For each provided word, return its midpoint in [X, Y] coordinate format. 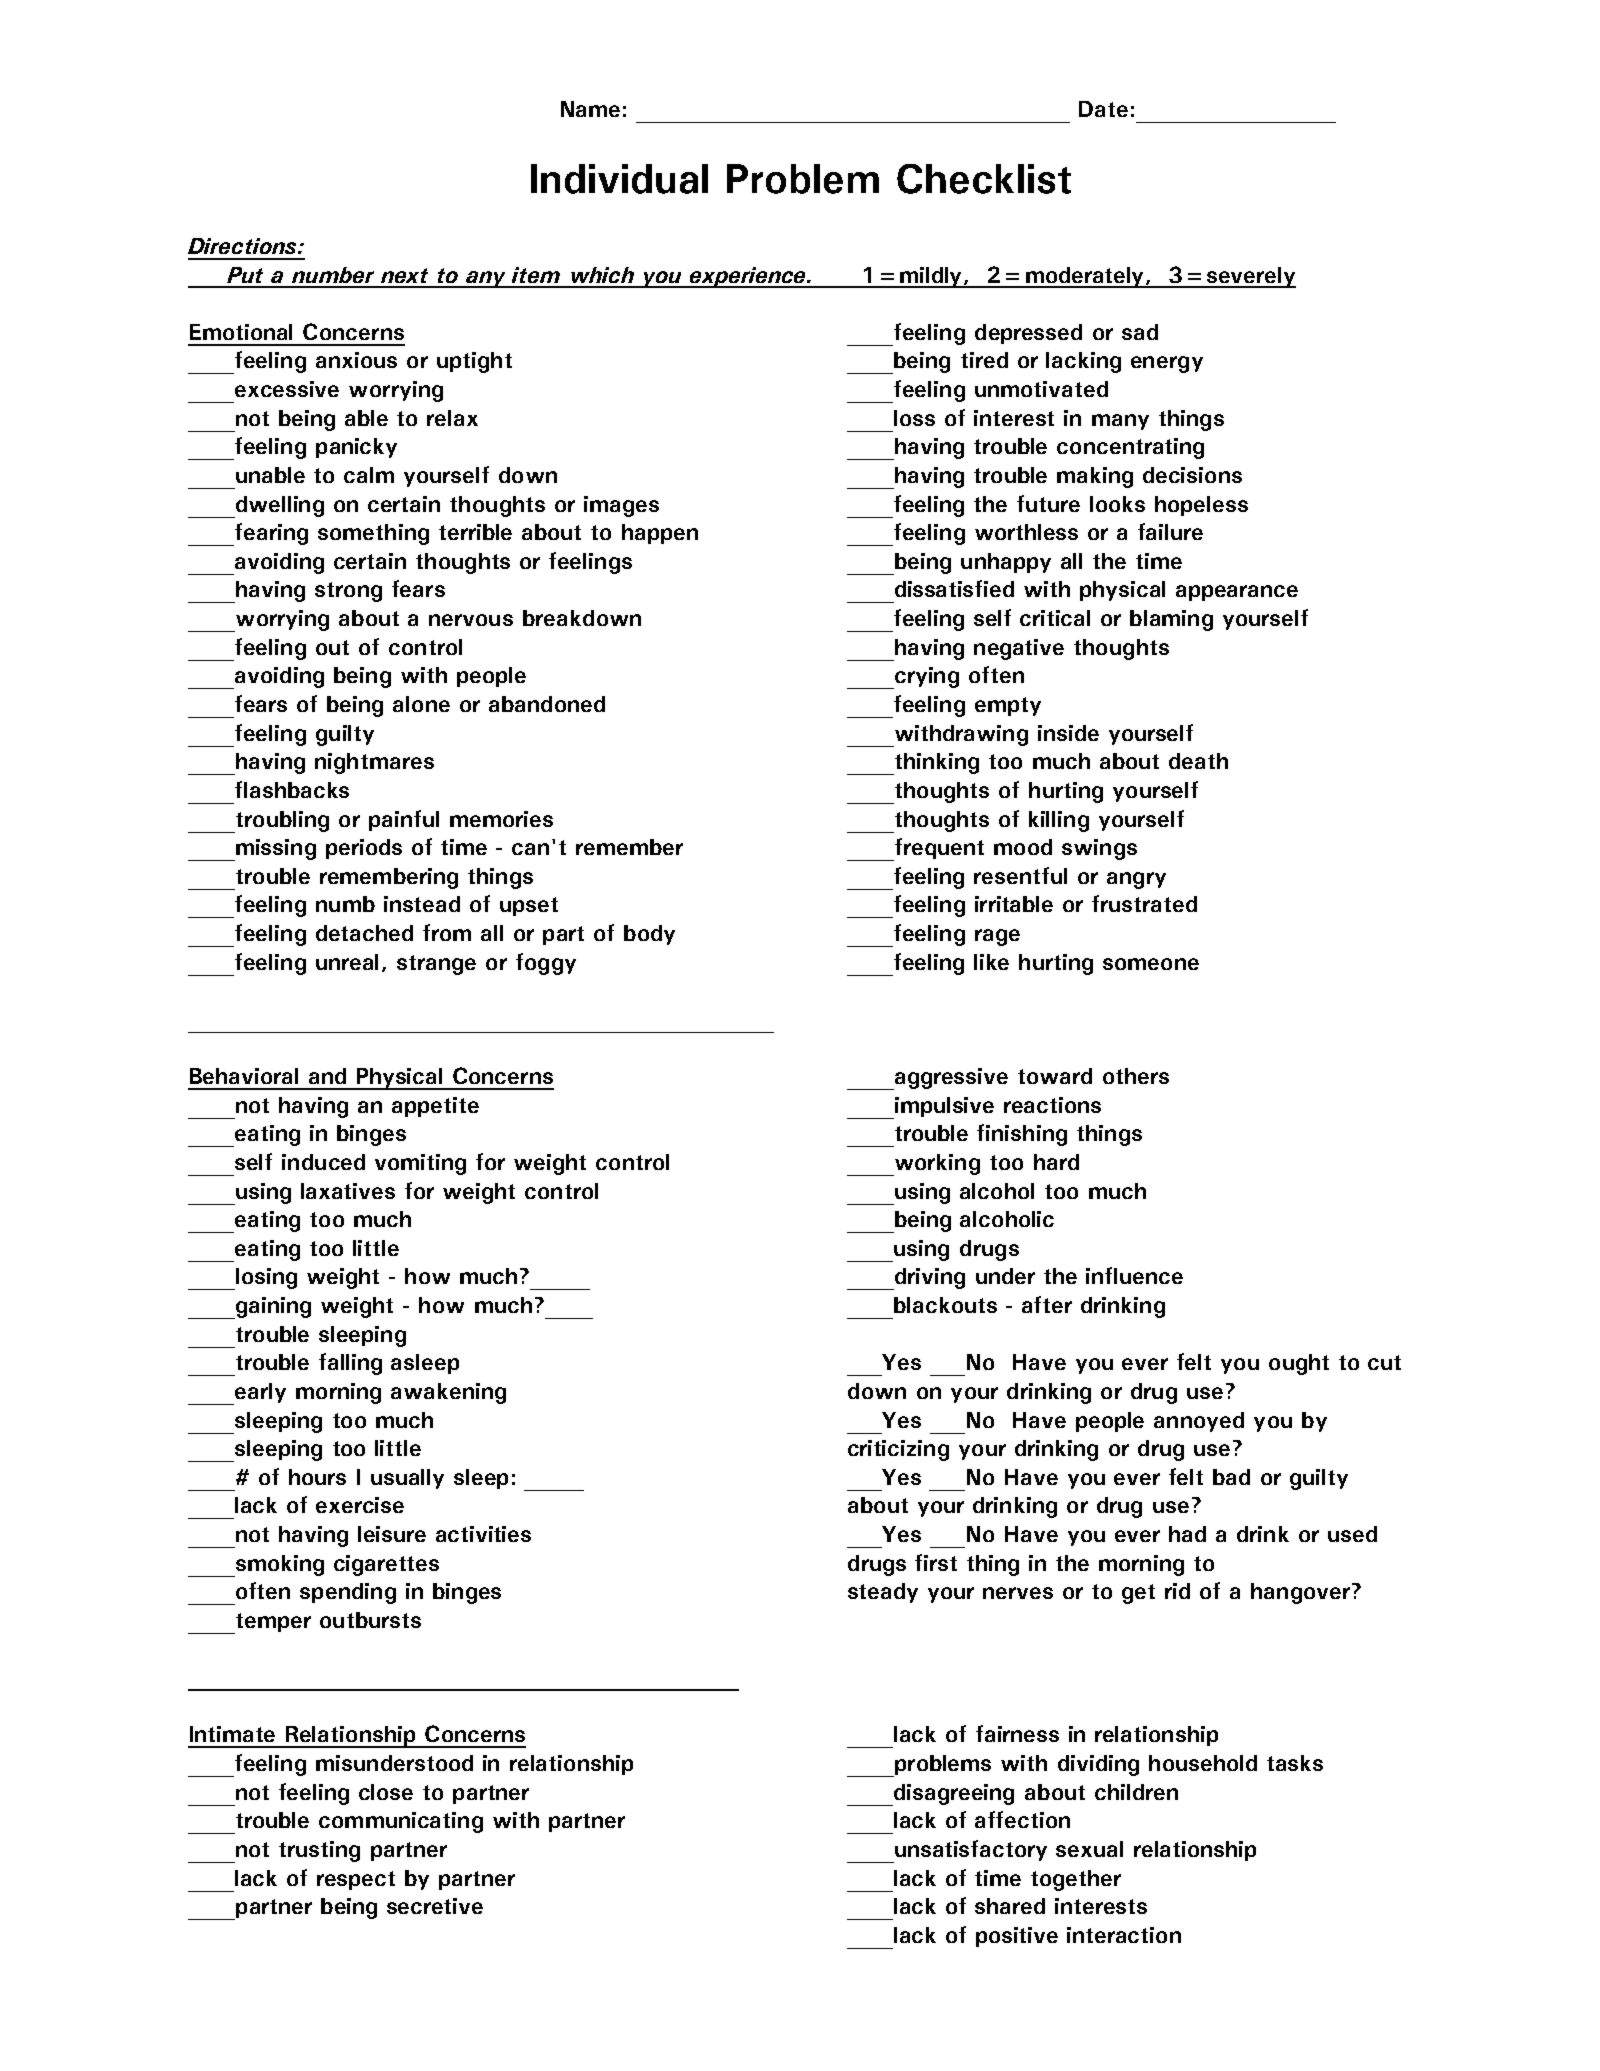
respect [356, 1880]
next [404, 275]
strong [348, 592]
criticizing [898, 1450]
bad [1231, 1477]
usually [407, 1479]
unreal [347, 962]
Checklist [984, 179]
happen [660, 534]
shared [1010, 1906]
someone [1151, 964]
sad [1140, 332]
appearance [1237, 593]
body [649, 935]
